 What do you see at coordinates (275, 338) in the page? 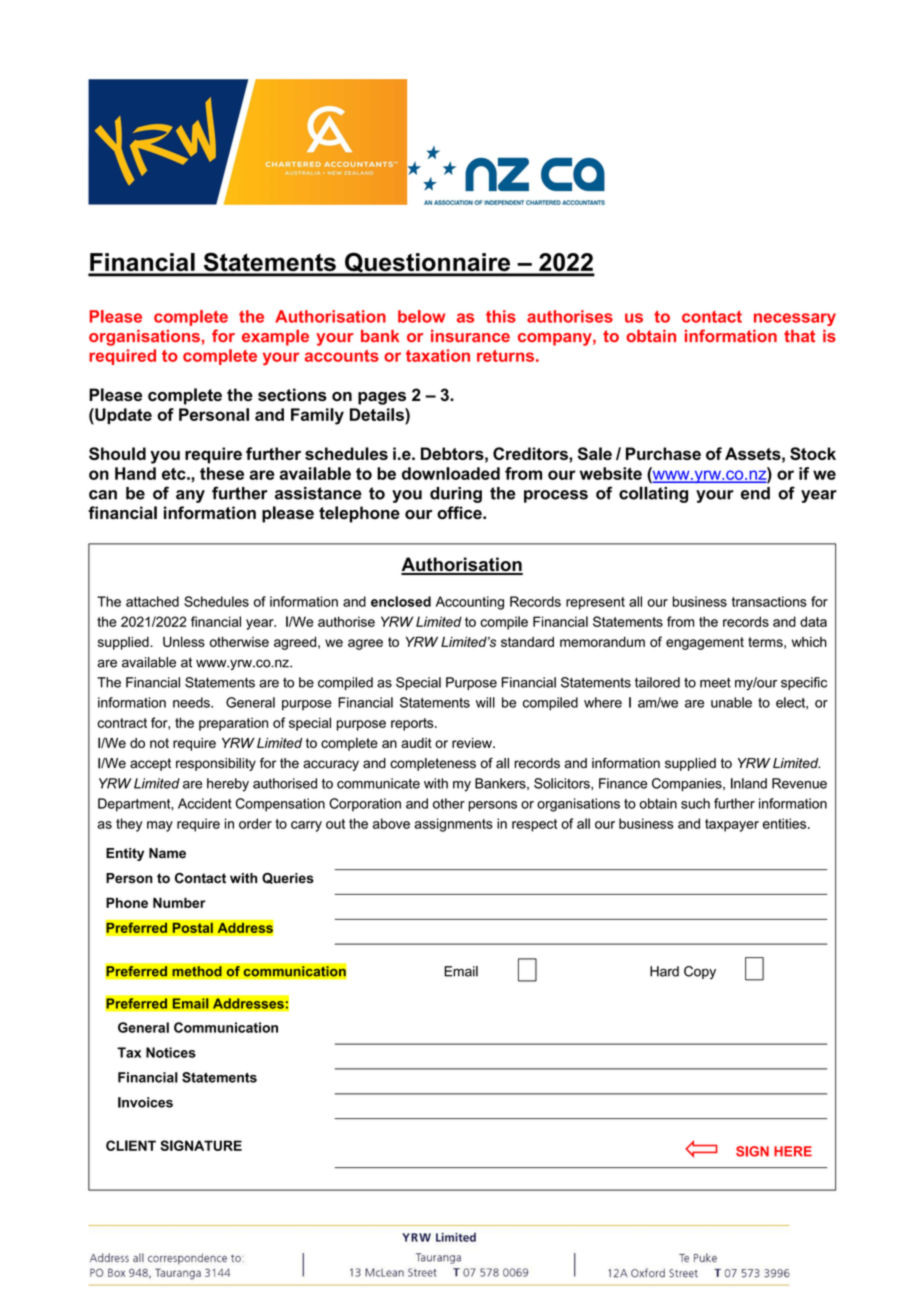
I see `example` at bounding box center [275, 338].
